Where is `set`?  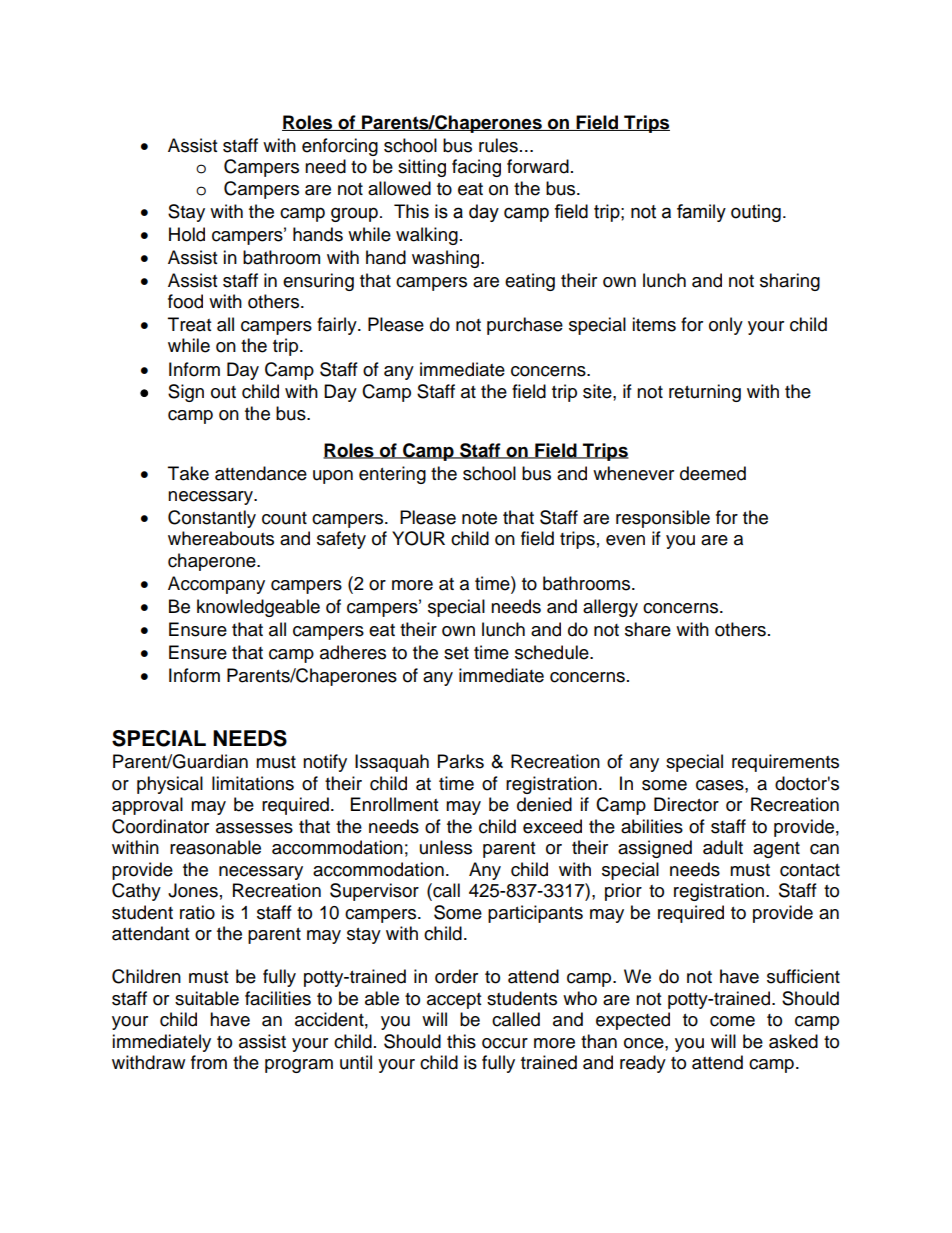 set is located at coordinates (456, 653).
